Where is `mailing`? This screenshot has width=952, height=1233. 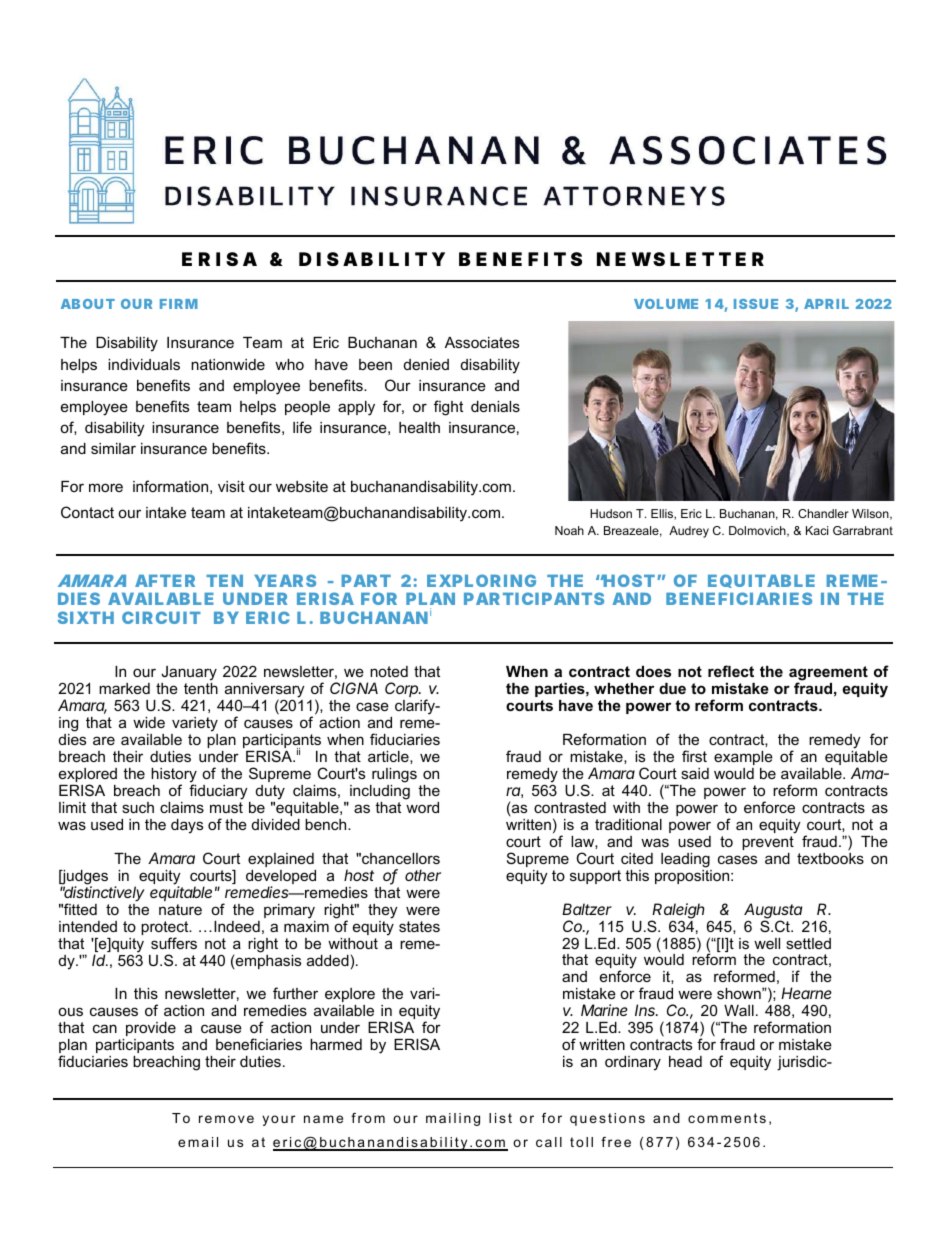 mailing is located at coordinates (453, 1119).
